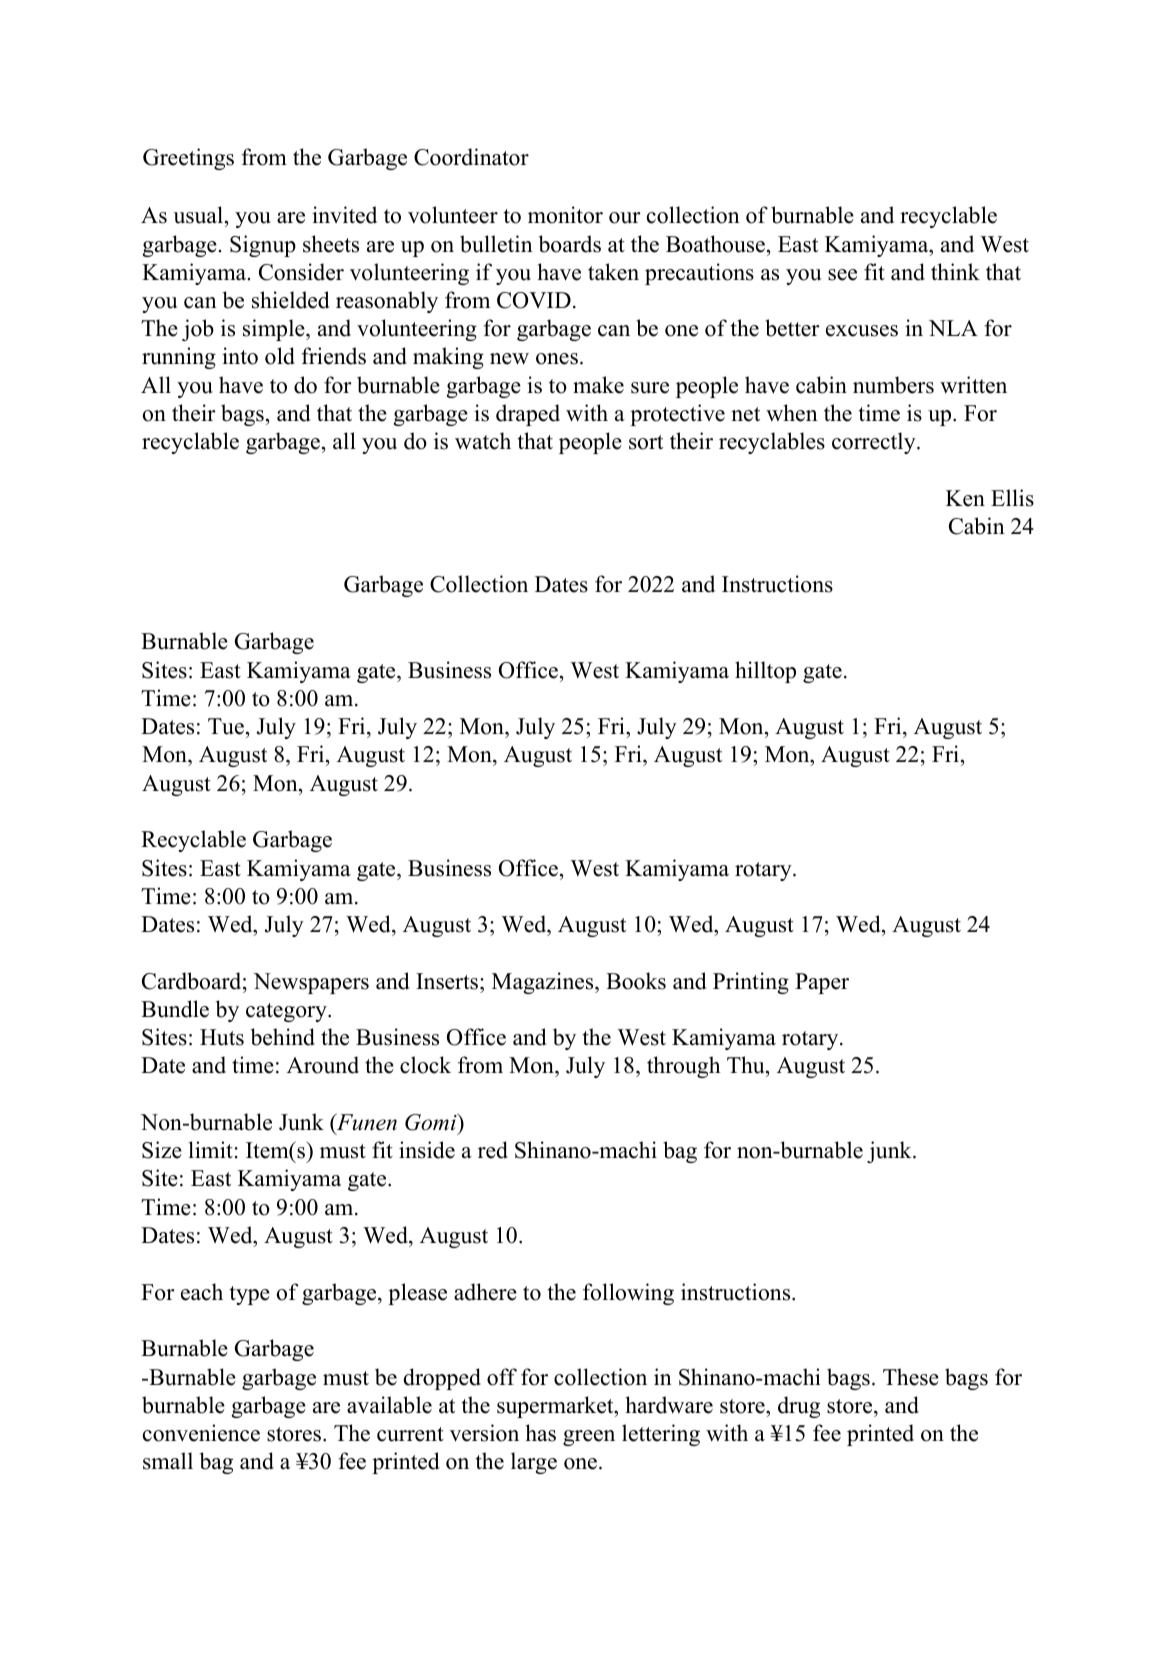 This screenshot has height=1664, width=1176. I want to click on convenience, so click(201, 1433).
